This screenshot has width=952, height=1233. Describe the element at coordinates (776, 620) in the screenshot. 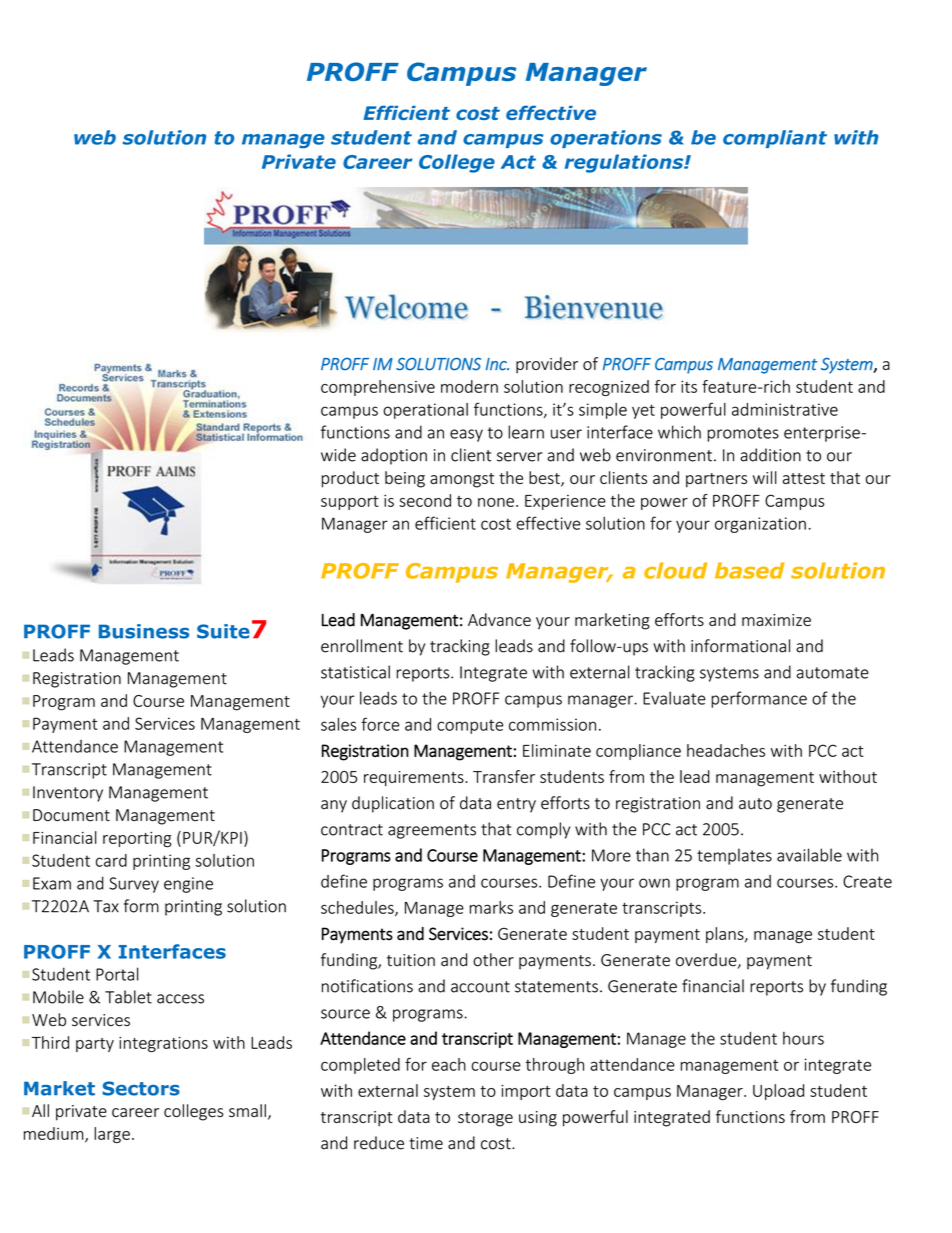

I see `maximize` at that location.
